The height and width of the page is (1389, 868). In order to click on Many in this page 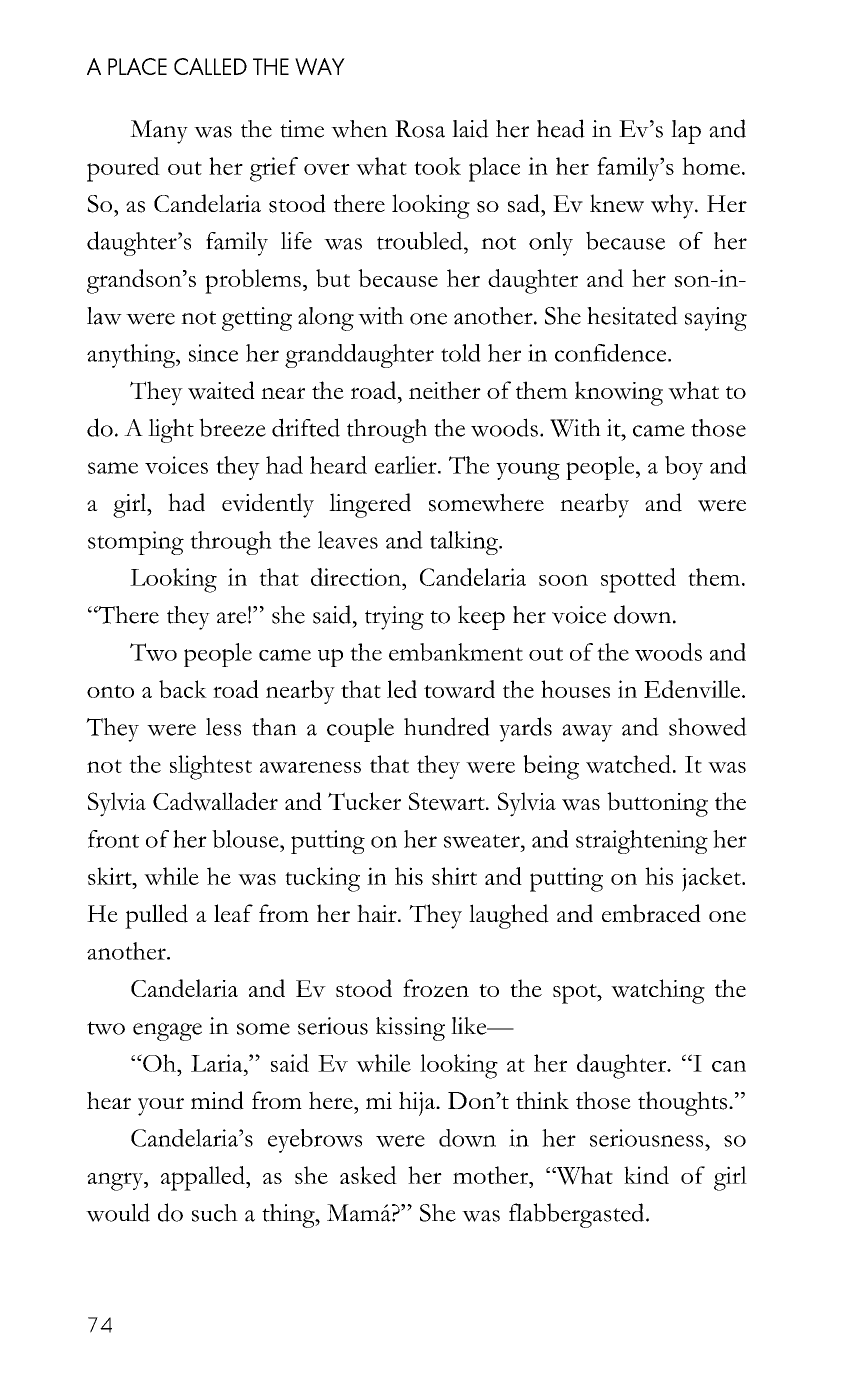, I will do `click(159, 132)`.
